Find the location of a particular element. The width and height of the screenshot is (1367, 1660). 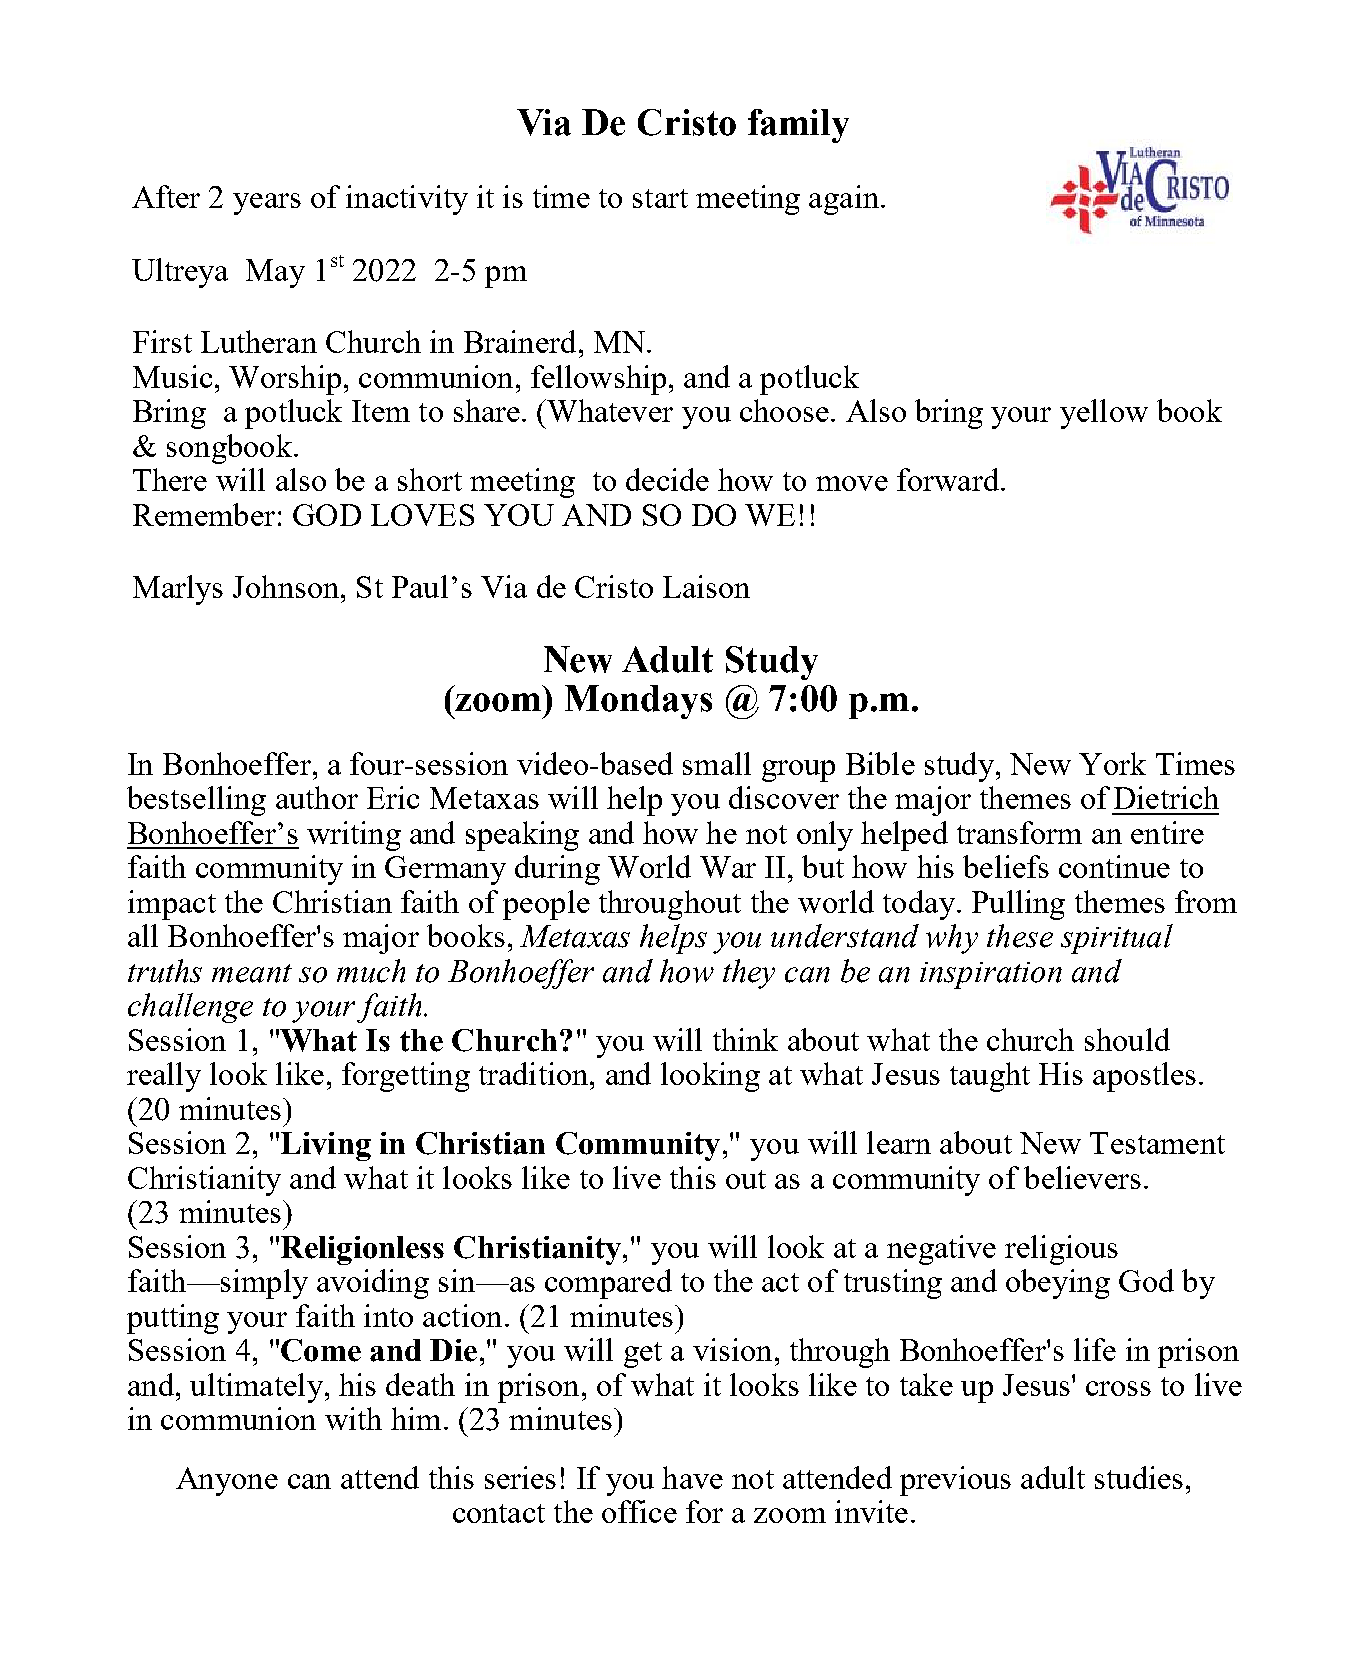

yellow is located at coordinates (1104, 414).
